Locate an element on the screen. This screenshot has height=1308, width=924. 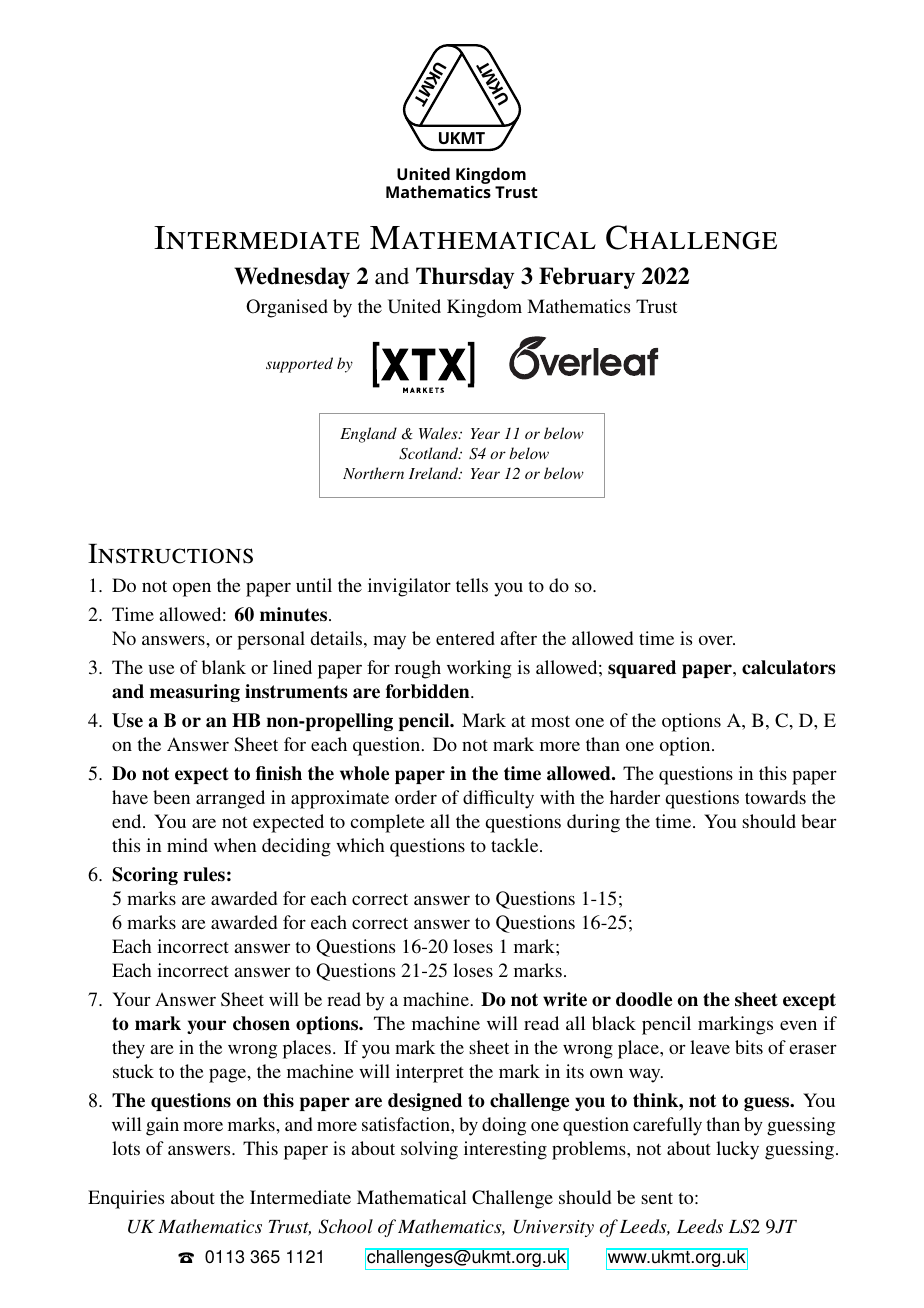
Thursday is located at coordinates (465, 278).
